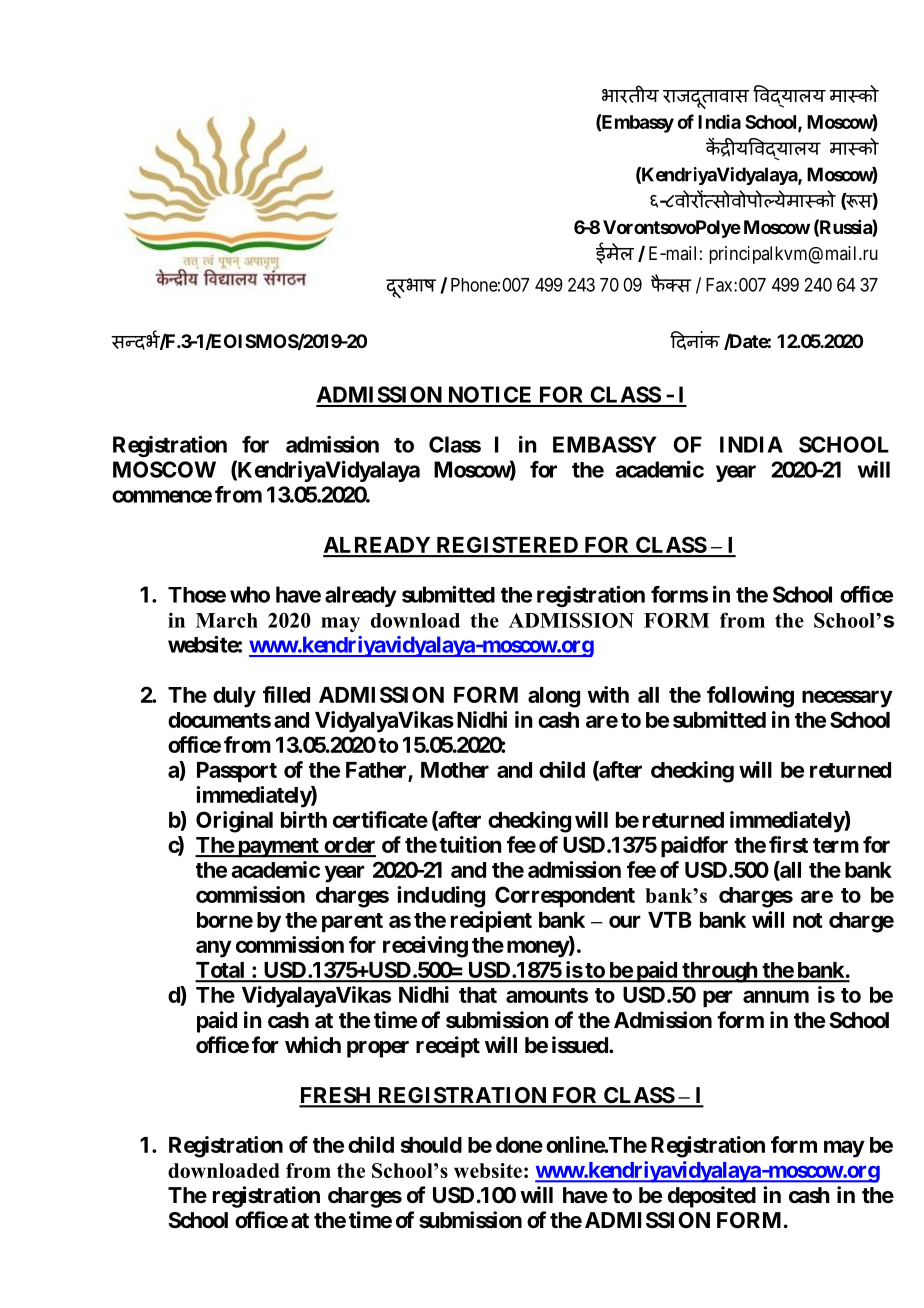 The image size is (924, 1308). What do you see at coordinates (750, 697) in the screenshot?
I see `following` at bounding box center [750, 697].
